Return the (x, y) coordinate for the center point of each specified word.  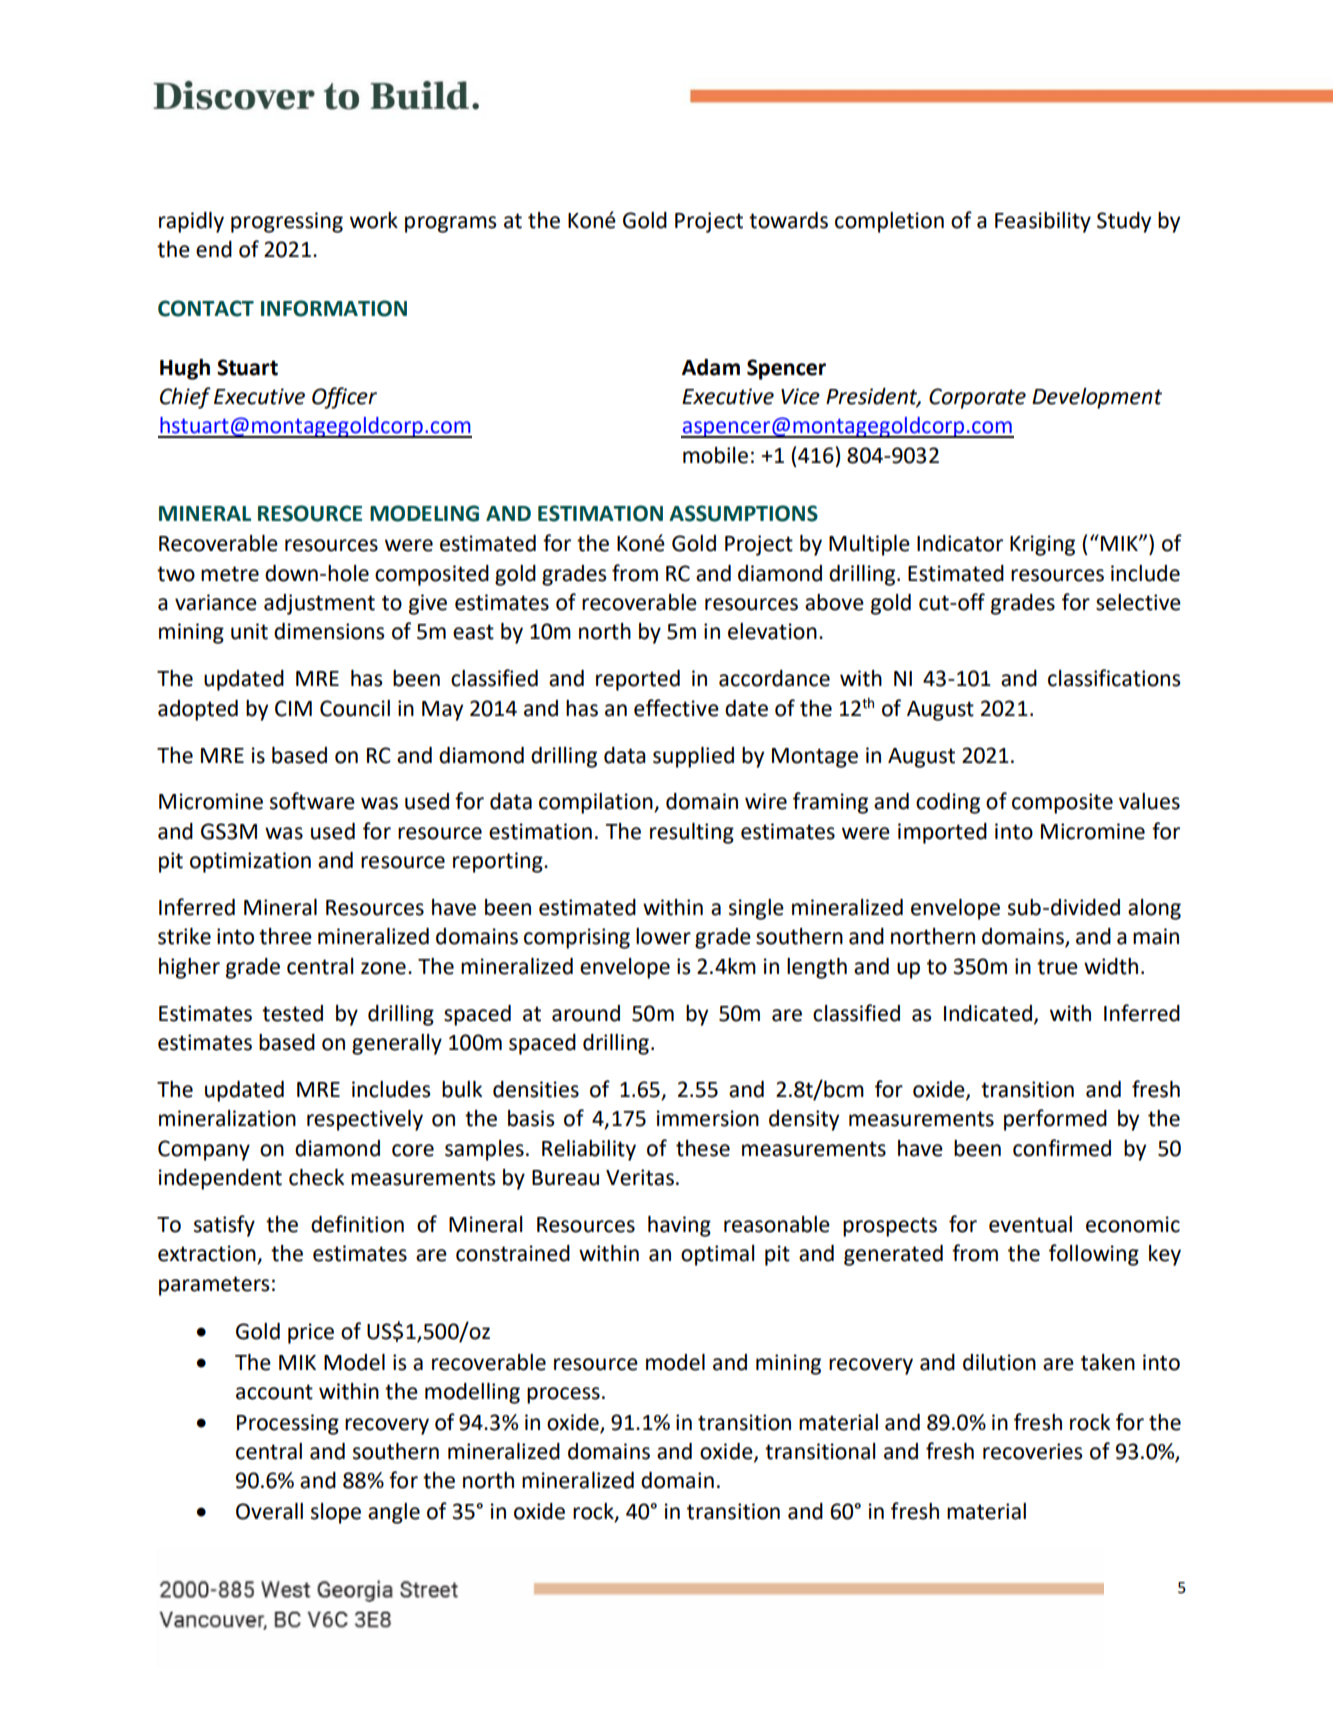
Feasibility (1043, 222)
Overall (269, 1511)
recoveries (1032, 1451)
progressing (287, 222)
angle (394, 1513)
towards (788, 220)
